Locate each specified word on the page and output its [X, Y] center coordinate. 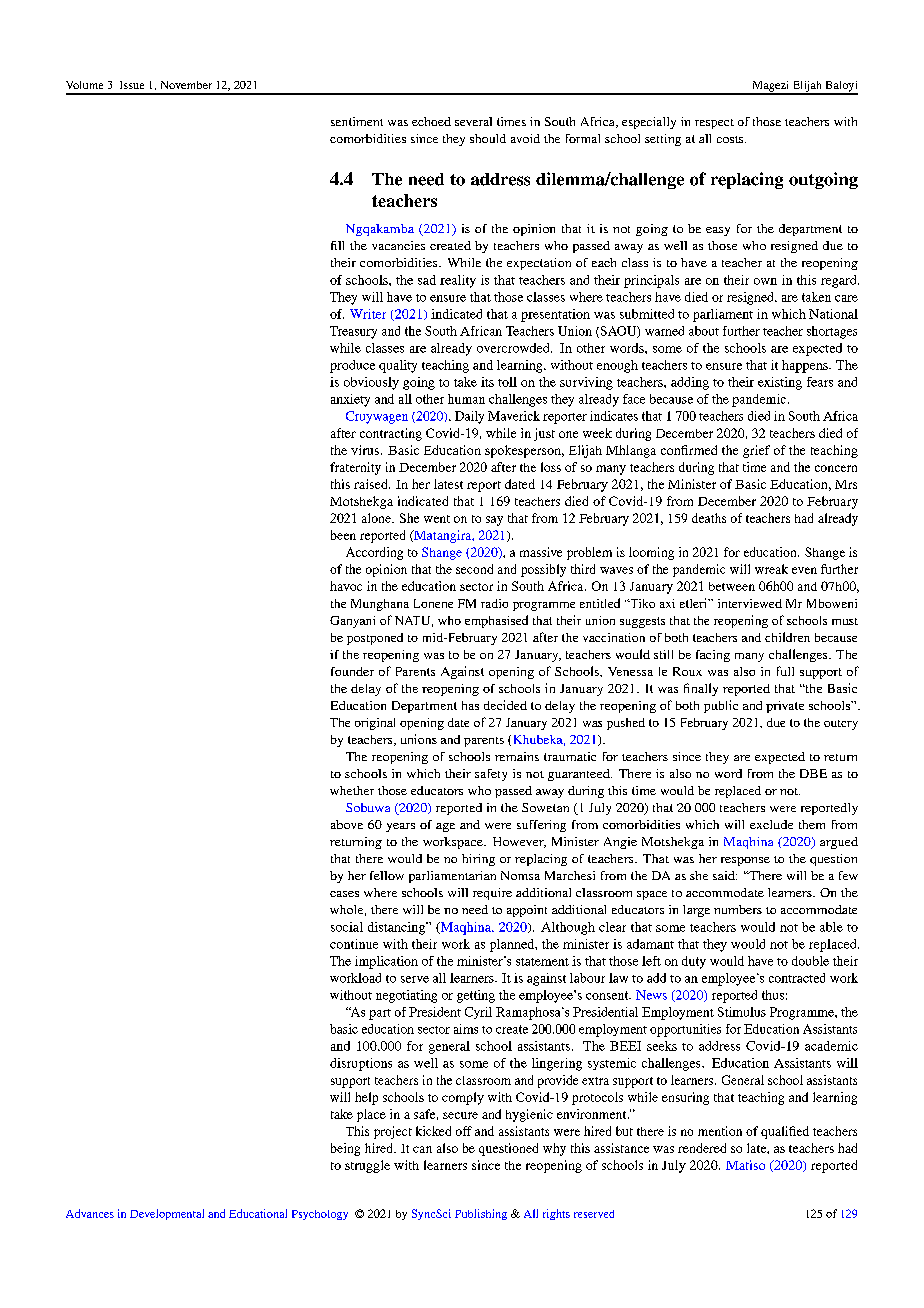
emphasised [496, 621]
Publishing [481, 1214]
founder [352, 671]
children [787, 637]
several [473, 121]
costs [731, 139]
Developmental [167, 1214]
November [186, 85]
